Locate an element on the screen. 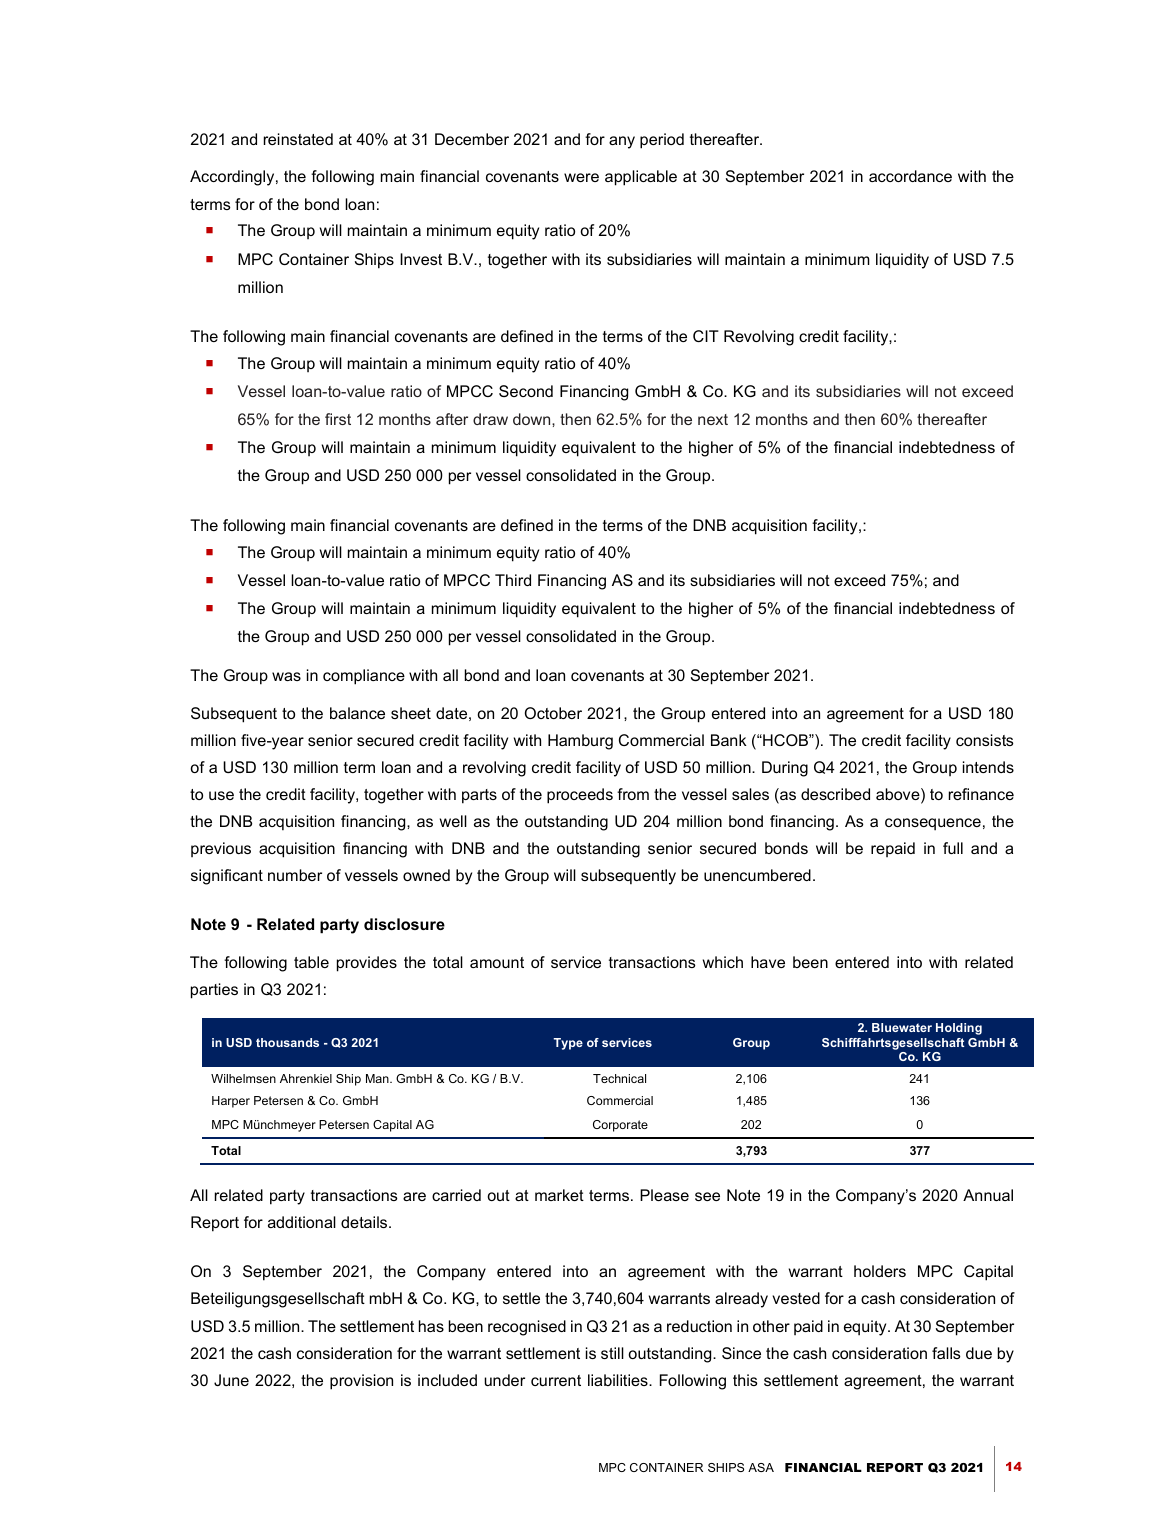  liabilities is located at coordinates (619, 1380).
